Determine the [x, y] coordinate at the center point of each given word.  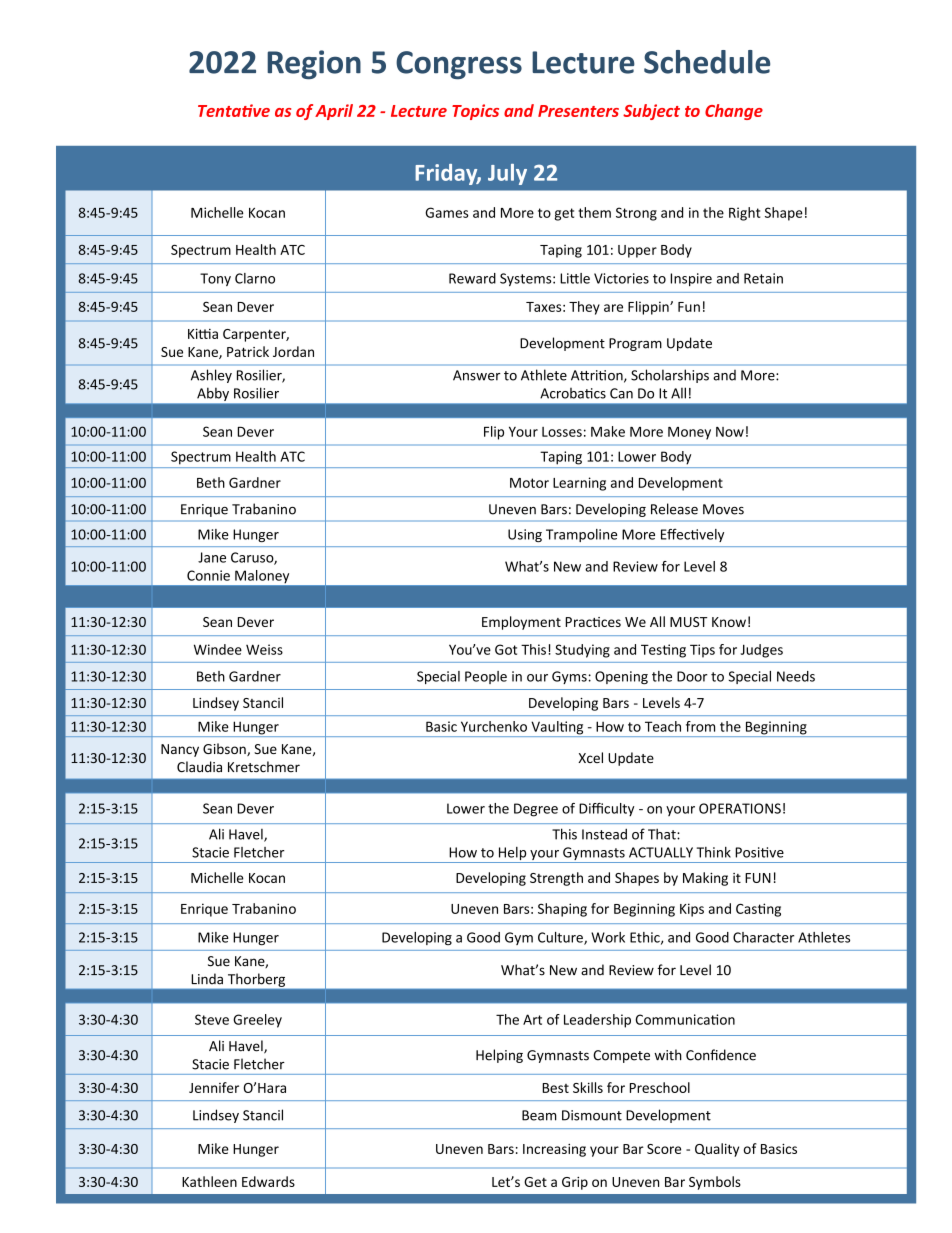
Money [689, 433]
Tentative [234, 110]
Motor [529, 483]
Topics [475, 112]
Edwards [268, 1181]
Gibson [225, 749]
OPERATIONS [740, 808]
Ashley [211, 376]
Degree [536, 810]
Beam [539, 1115]
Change [734, 112]
